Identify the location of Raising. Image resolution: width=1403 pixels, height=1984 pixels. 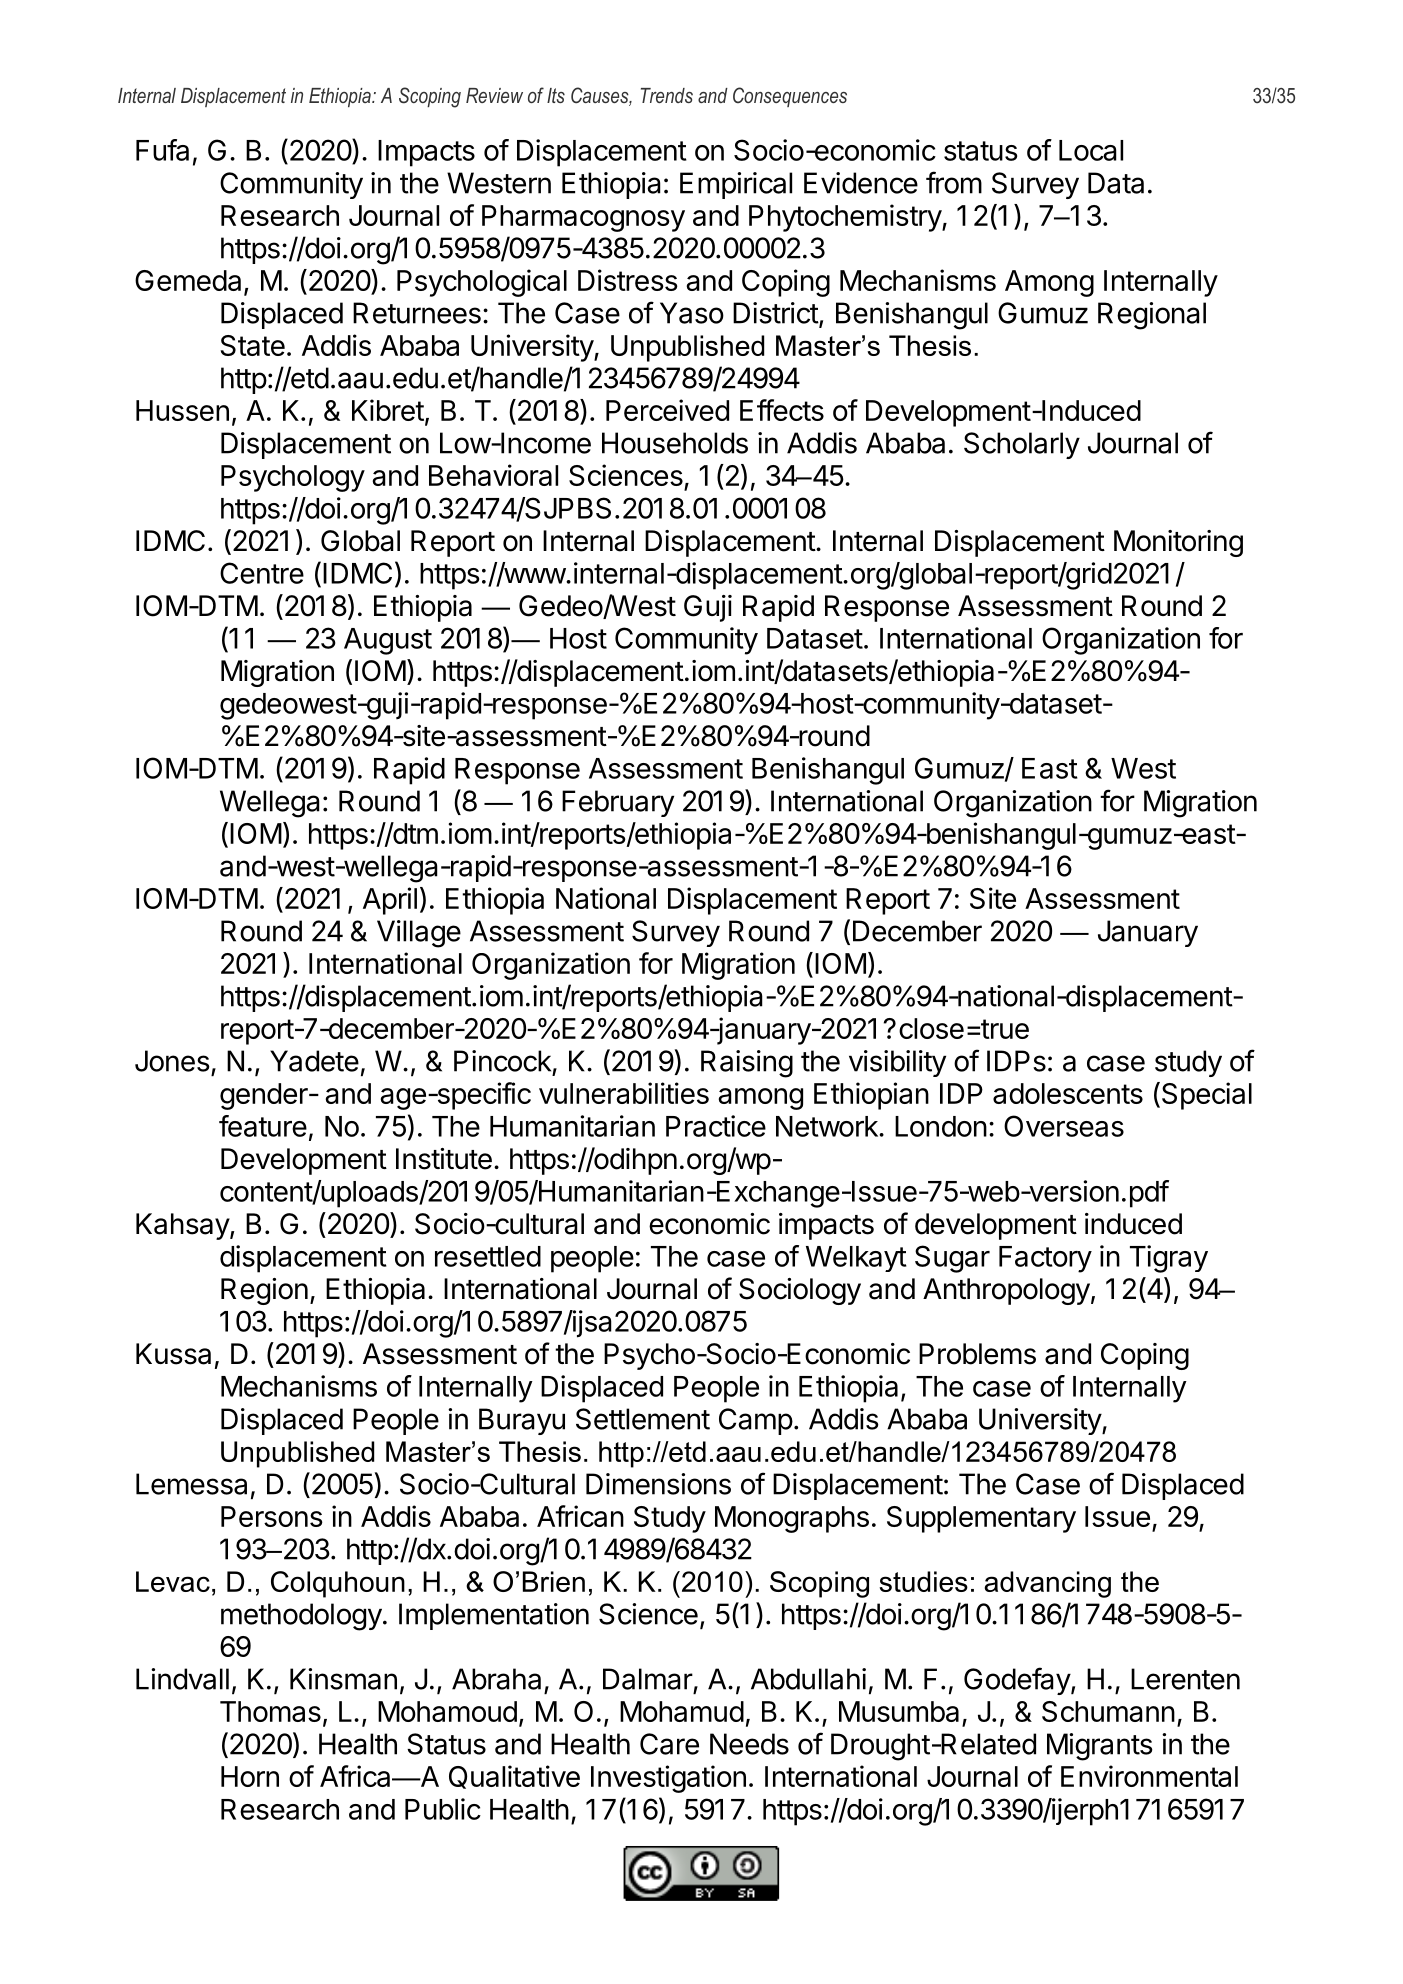
(747, 1064).
